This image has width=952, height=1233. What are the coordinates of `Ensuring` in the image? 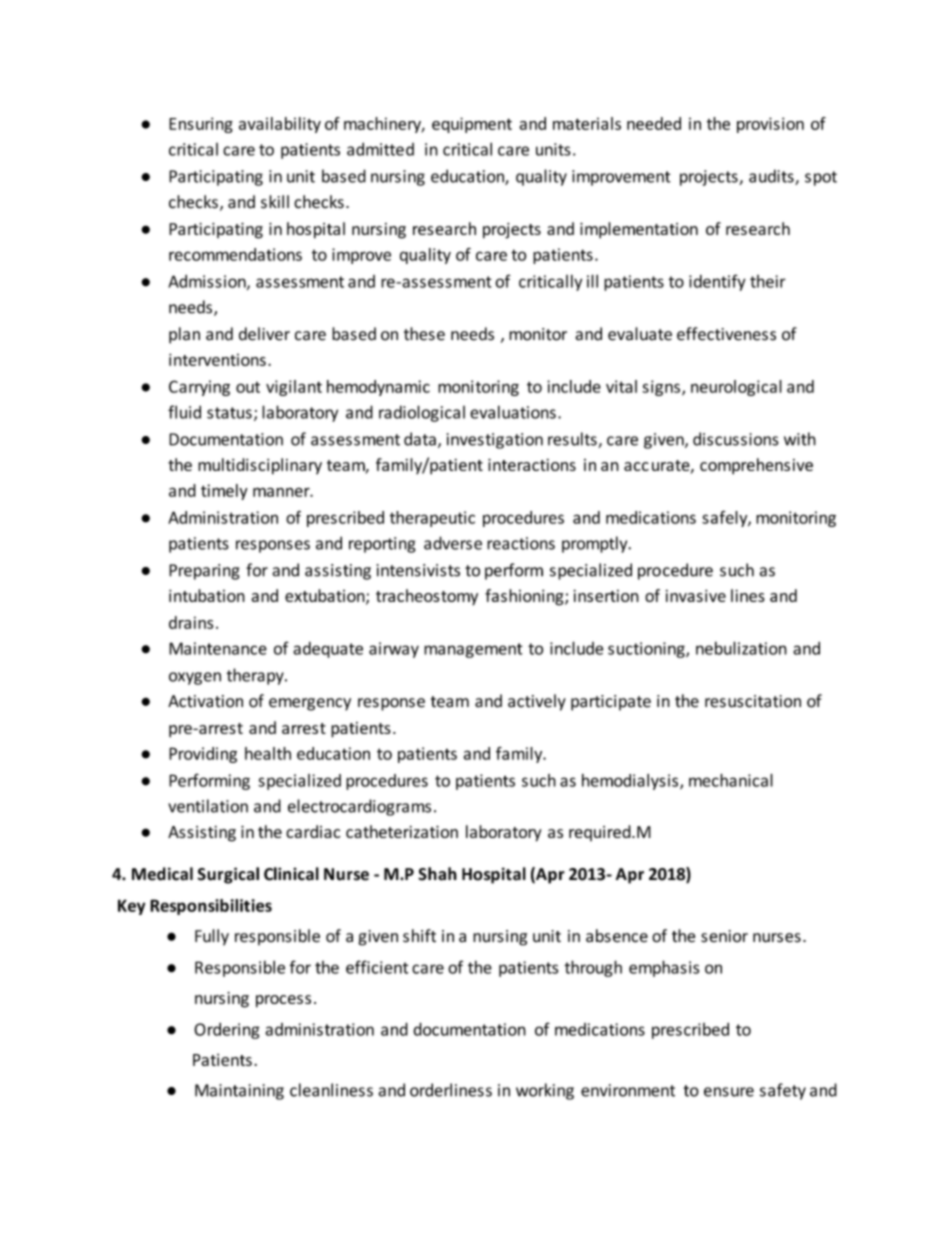 It's located at (201, 125).
